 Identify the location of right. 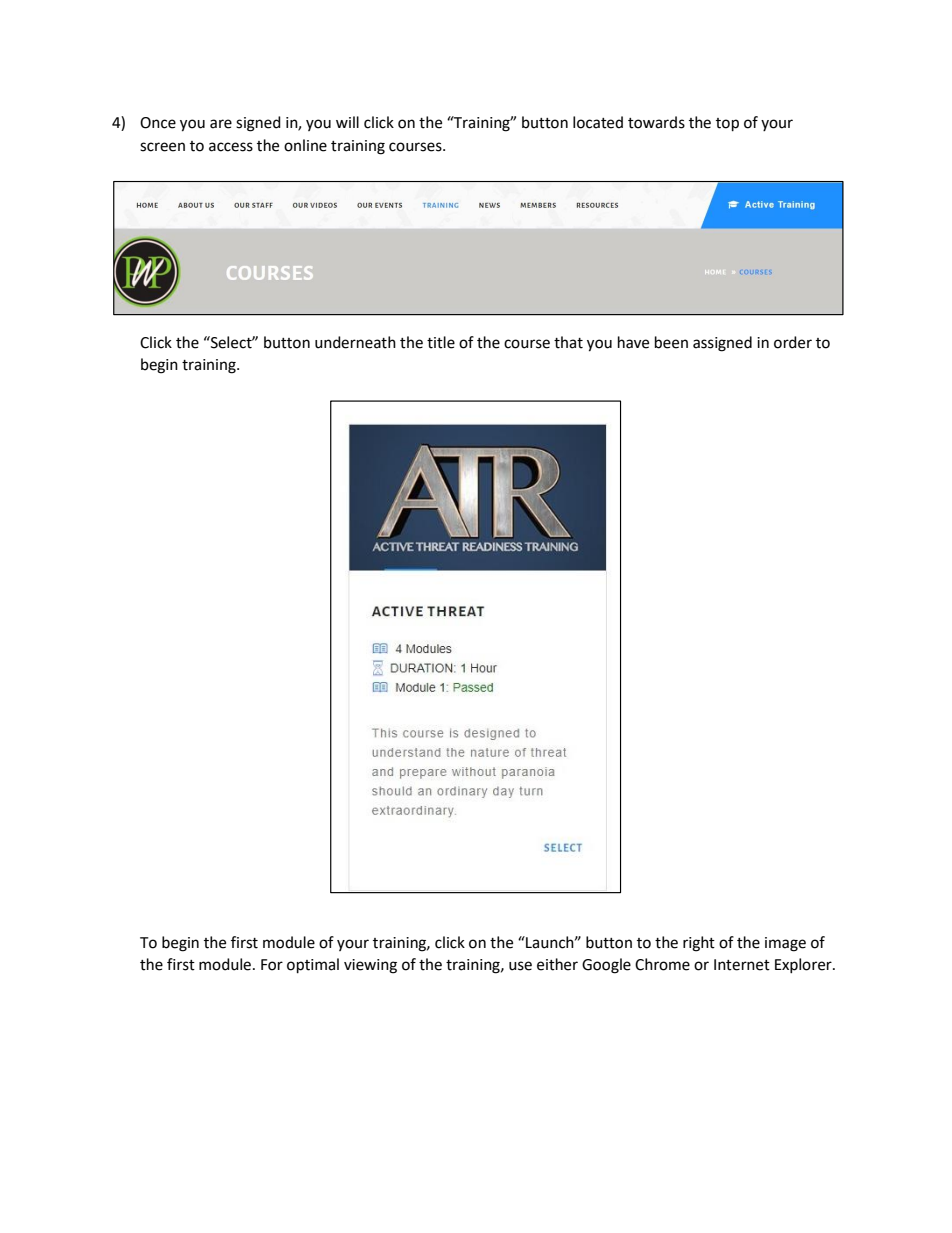
(699, 944).
